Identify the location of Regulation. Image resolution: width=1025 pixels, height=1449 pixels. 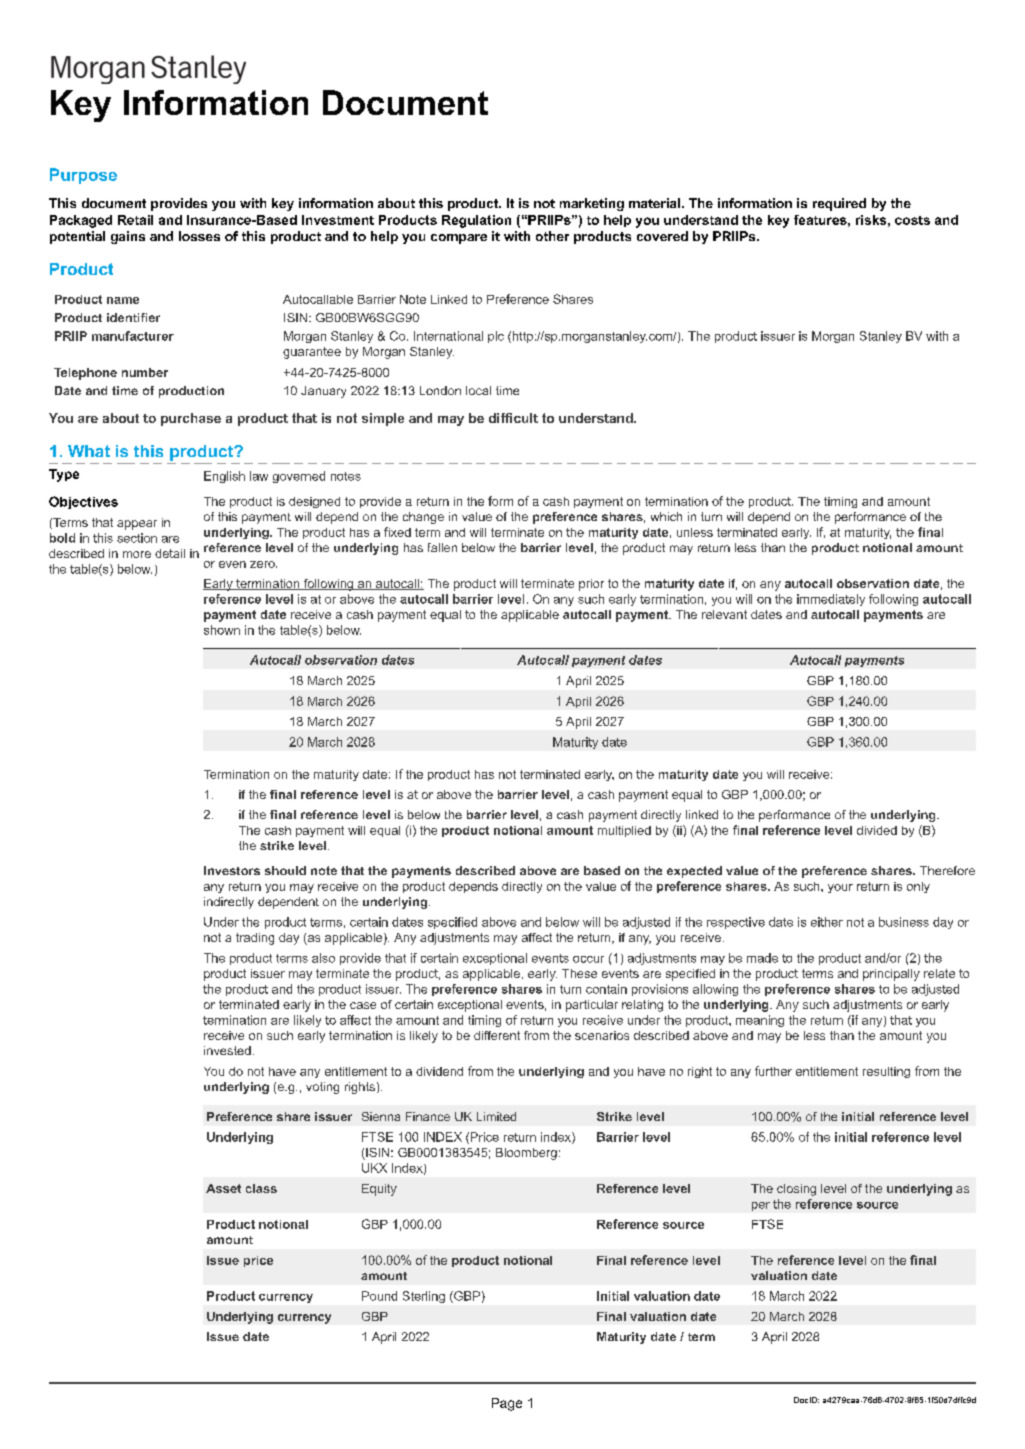
(476, 221).
